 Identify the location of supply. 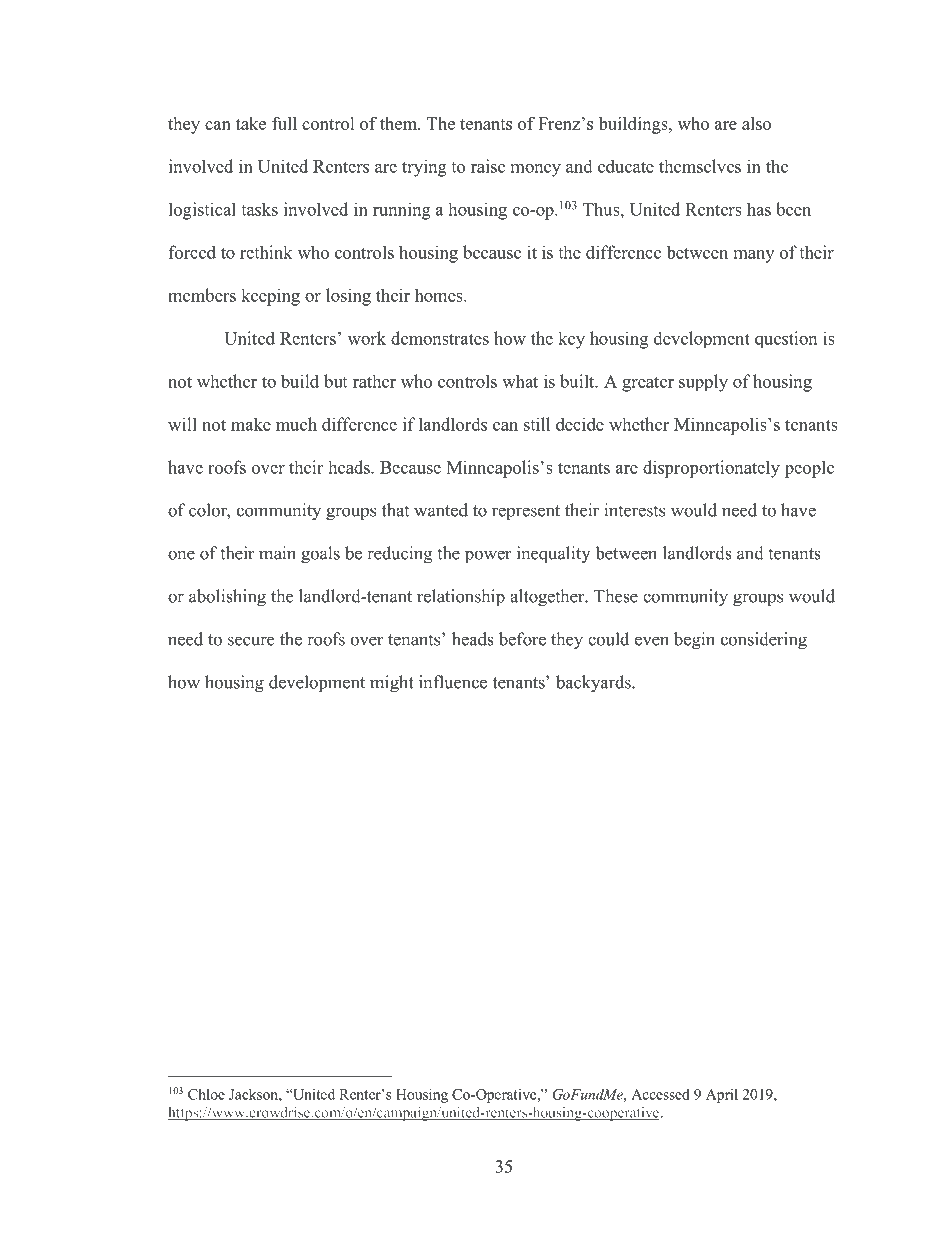
(703, 383).
